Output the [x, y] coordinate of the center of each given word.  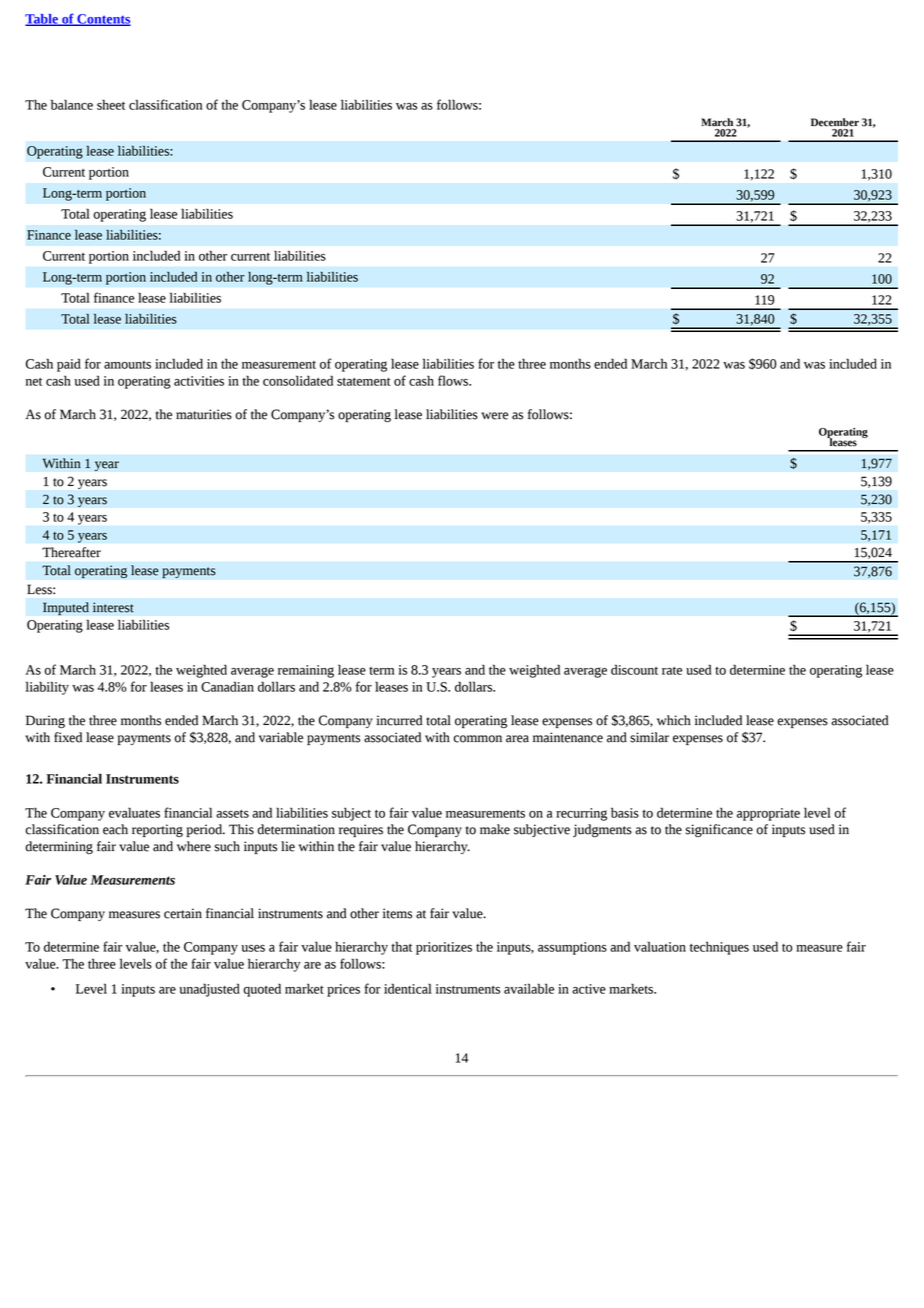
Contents [103, 20]
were [494, 416]
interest [113, 607]
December [835, 122]
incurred [399, 720]
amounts [127, 365]
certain [183, 913]
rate [672, 671]
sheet [111, 104]
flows [454, 380]
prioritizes [444, 948]
